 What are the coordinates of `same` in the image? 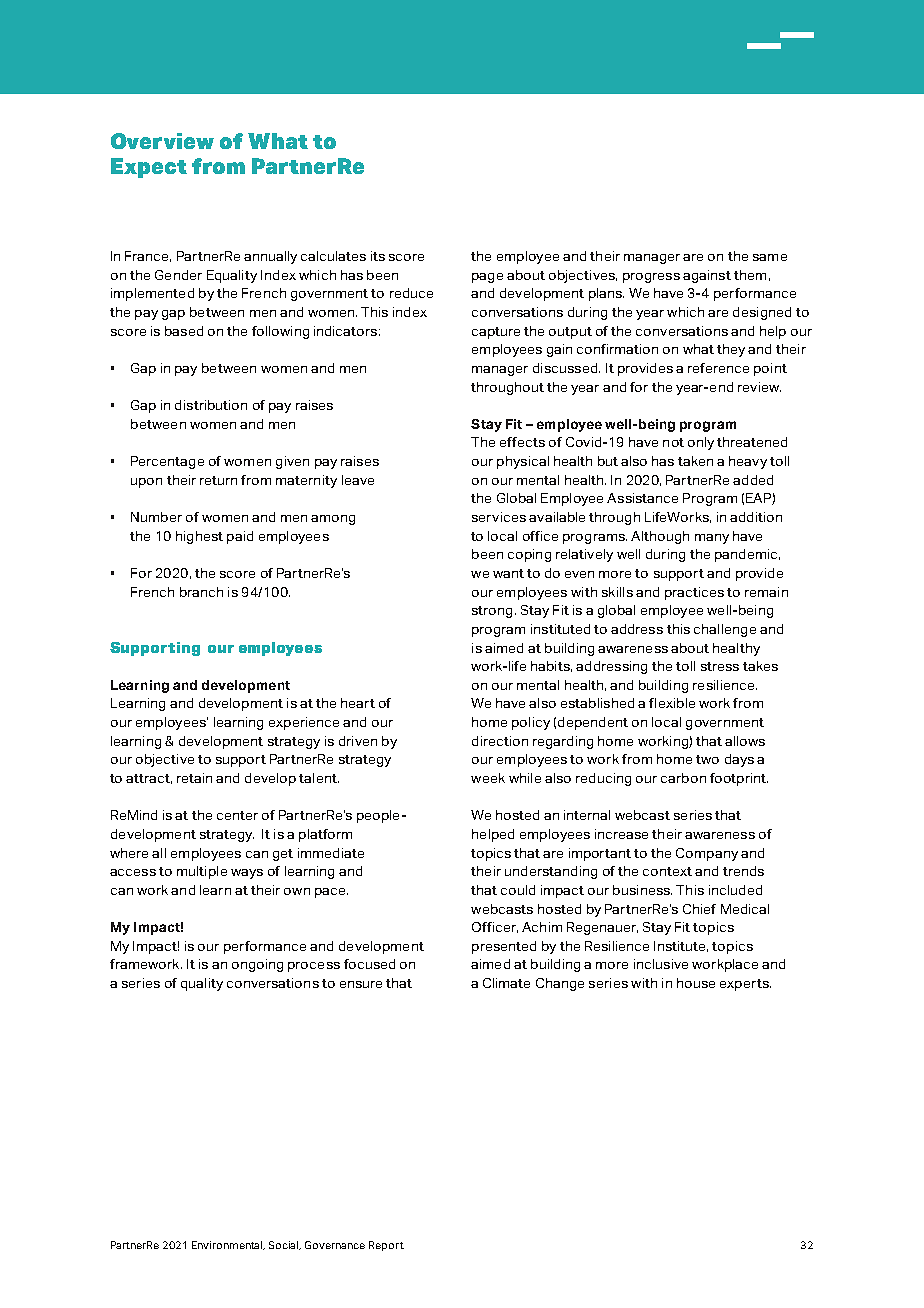 It's located at (770, 257).
